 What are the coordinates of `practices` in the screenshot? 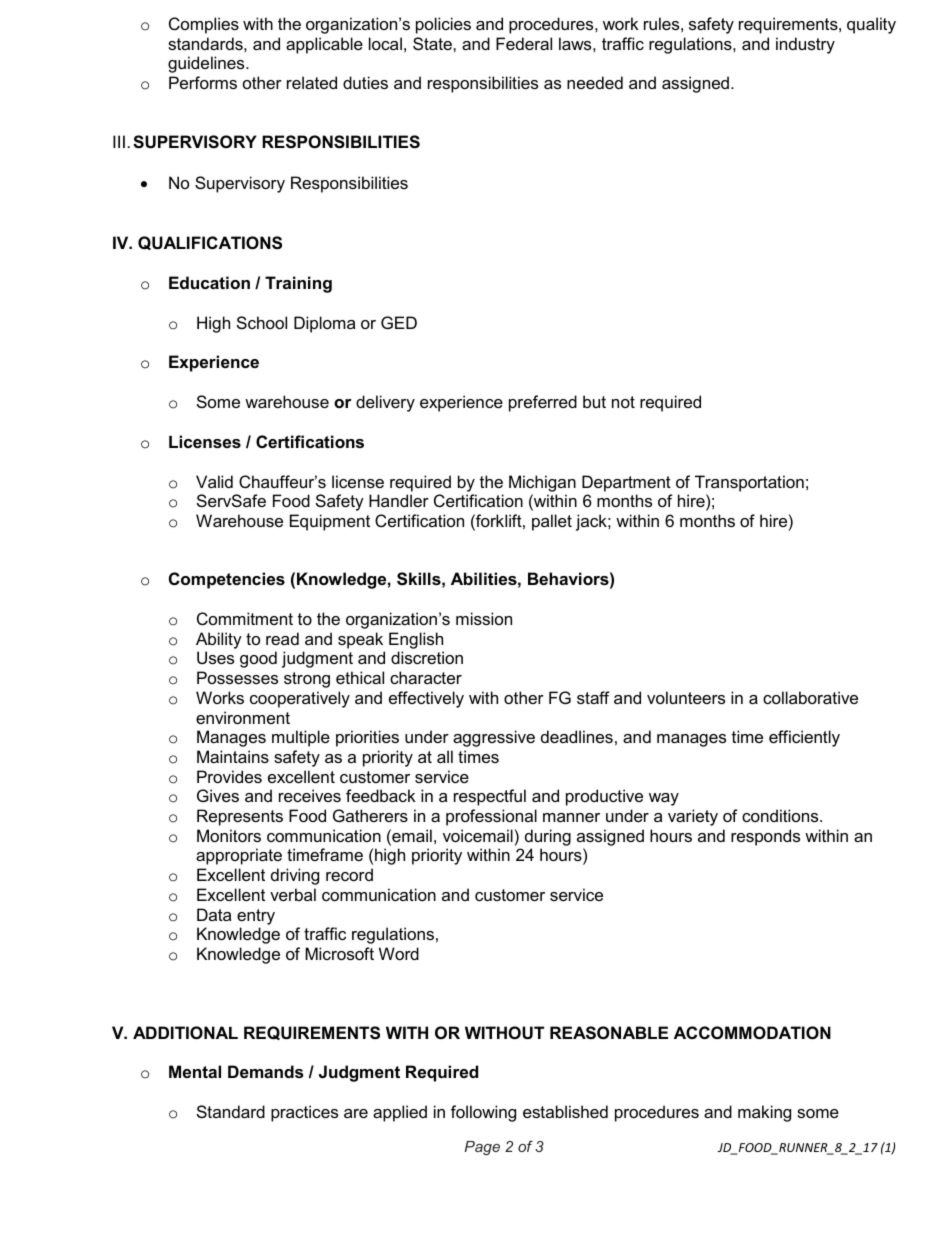 It's located at (304, 1113).
